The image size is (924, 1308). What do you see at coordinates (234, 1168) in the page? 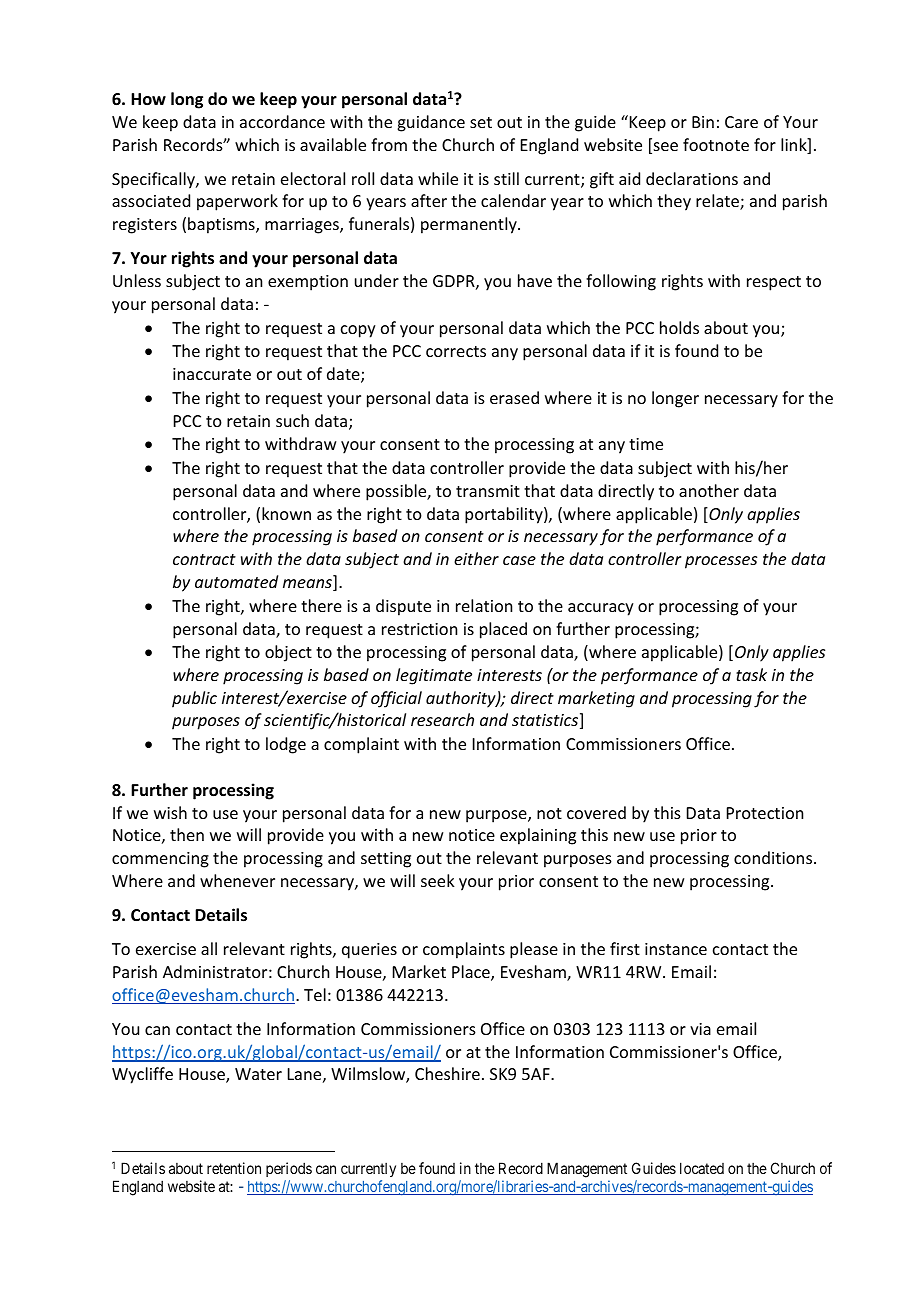
I see `retention` at bounding box center [234, 1168].
